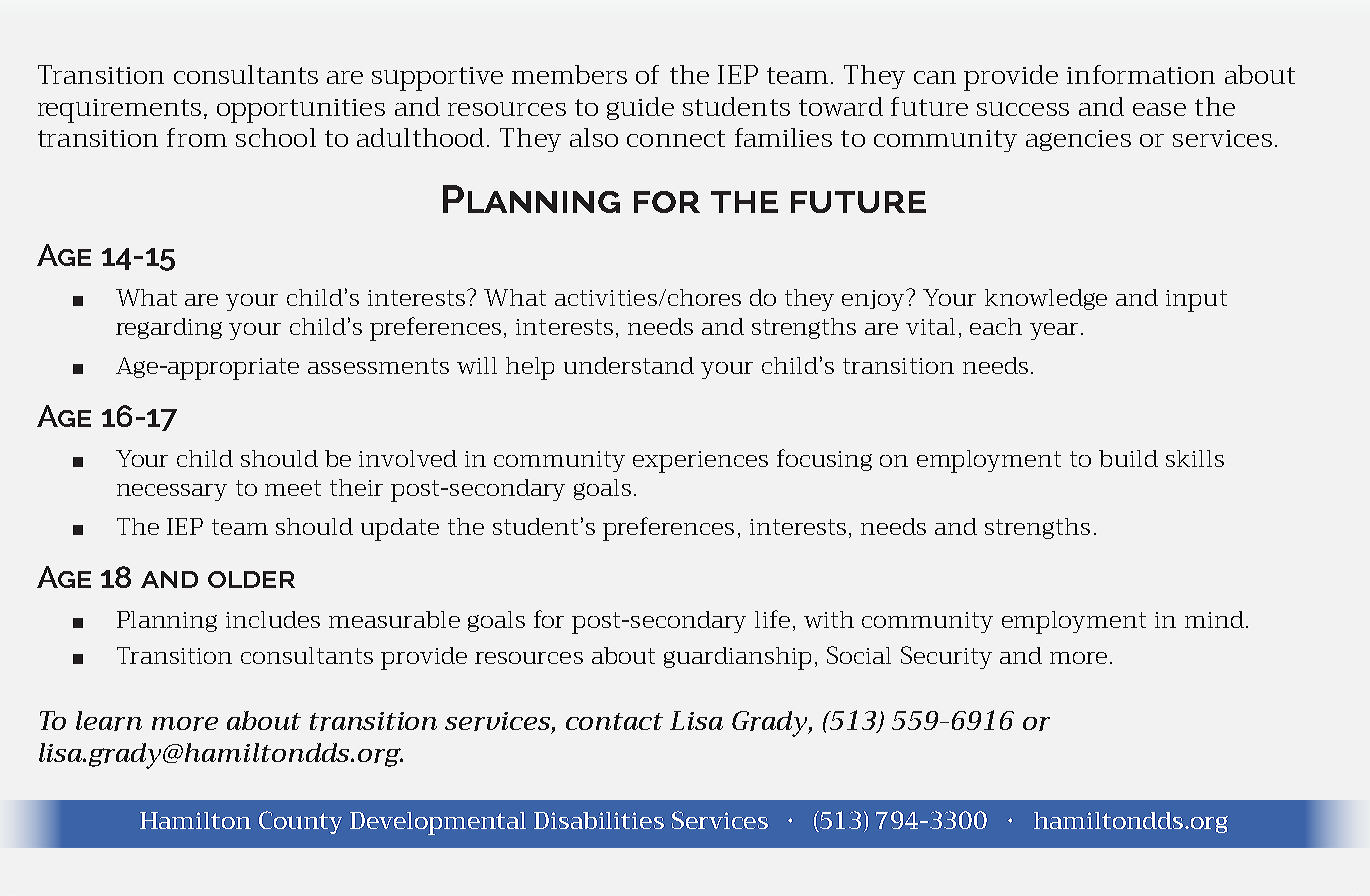 The height and width of the image is (896, 1370). Describe the element at coordinates (300, 822) in the image. I see `County` at that location.
